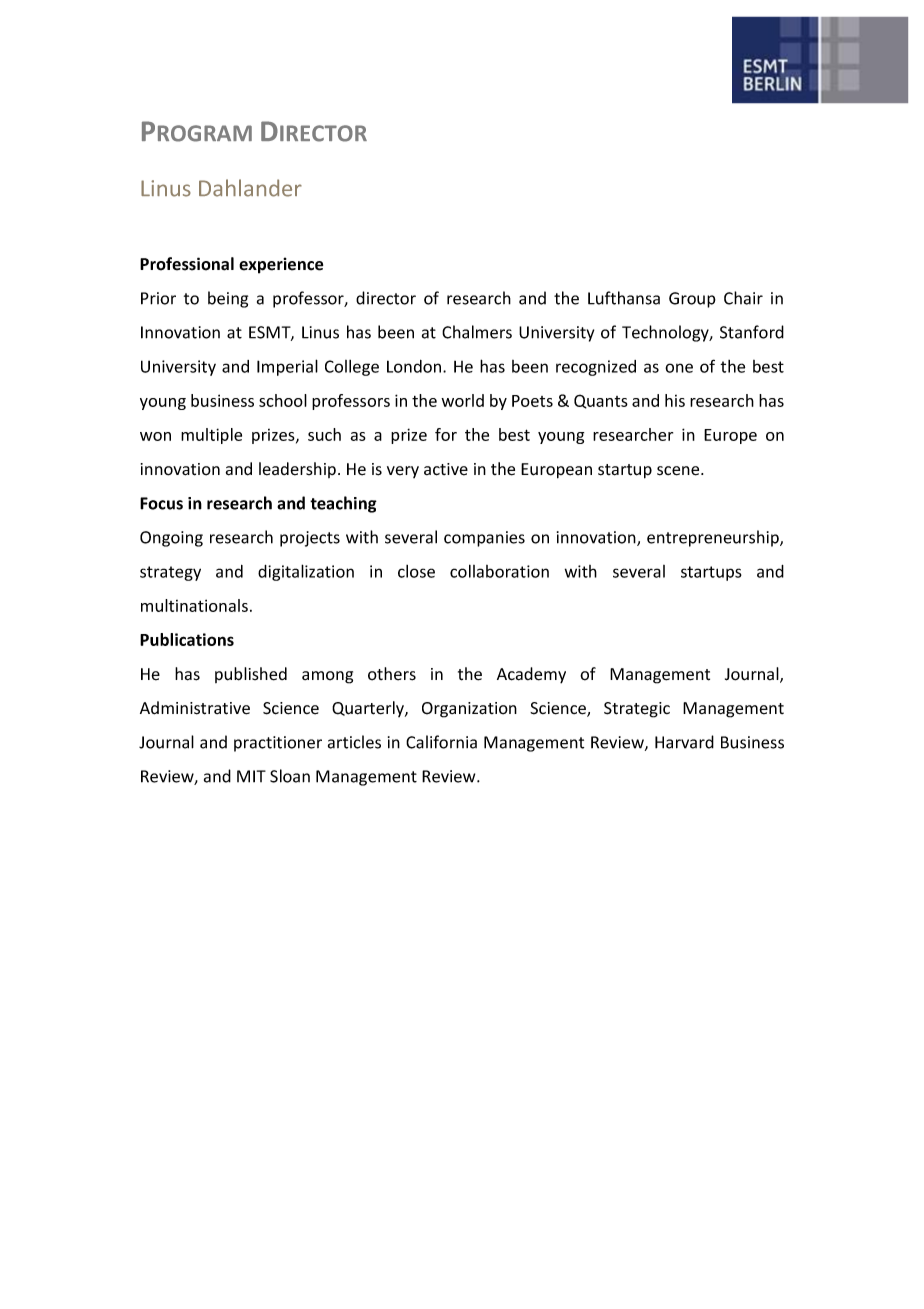 The width and height of the image is (924, 1309). What do you see at coordinates (283, 400) in the image?
I see `school` at bounding box center [283, 400].
